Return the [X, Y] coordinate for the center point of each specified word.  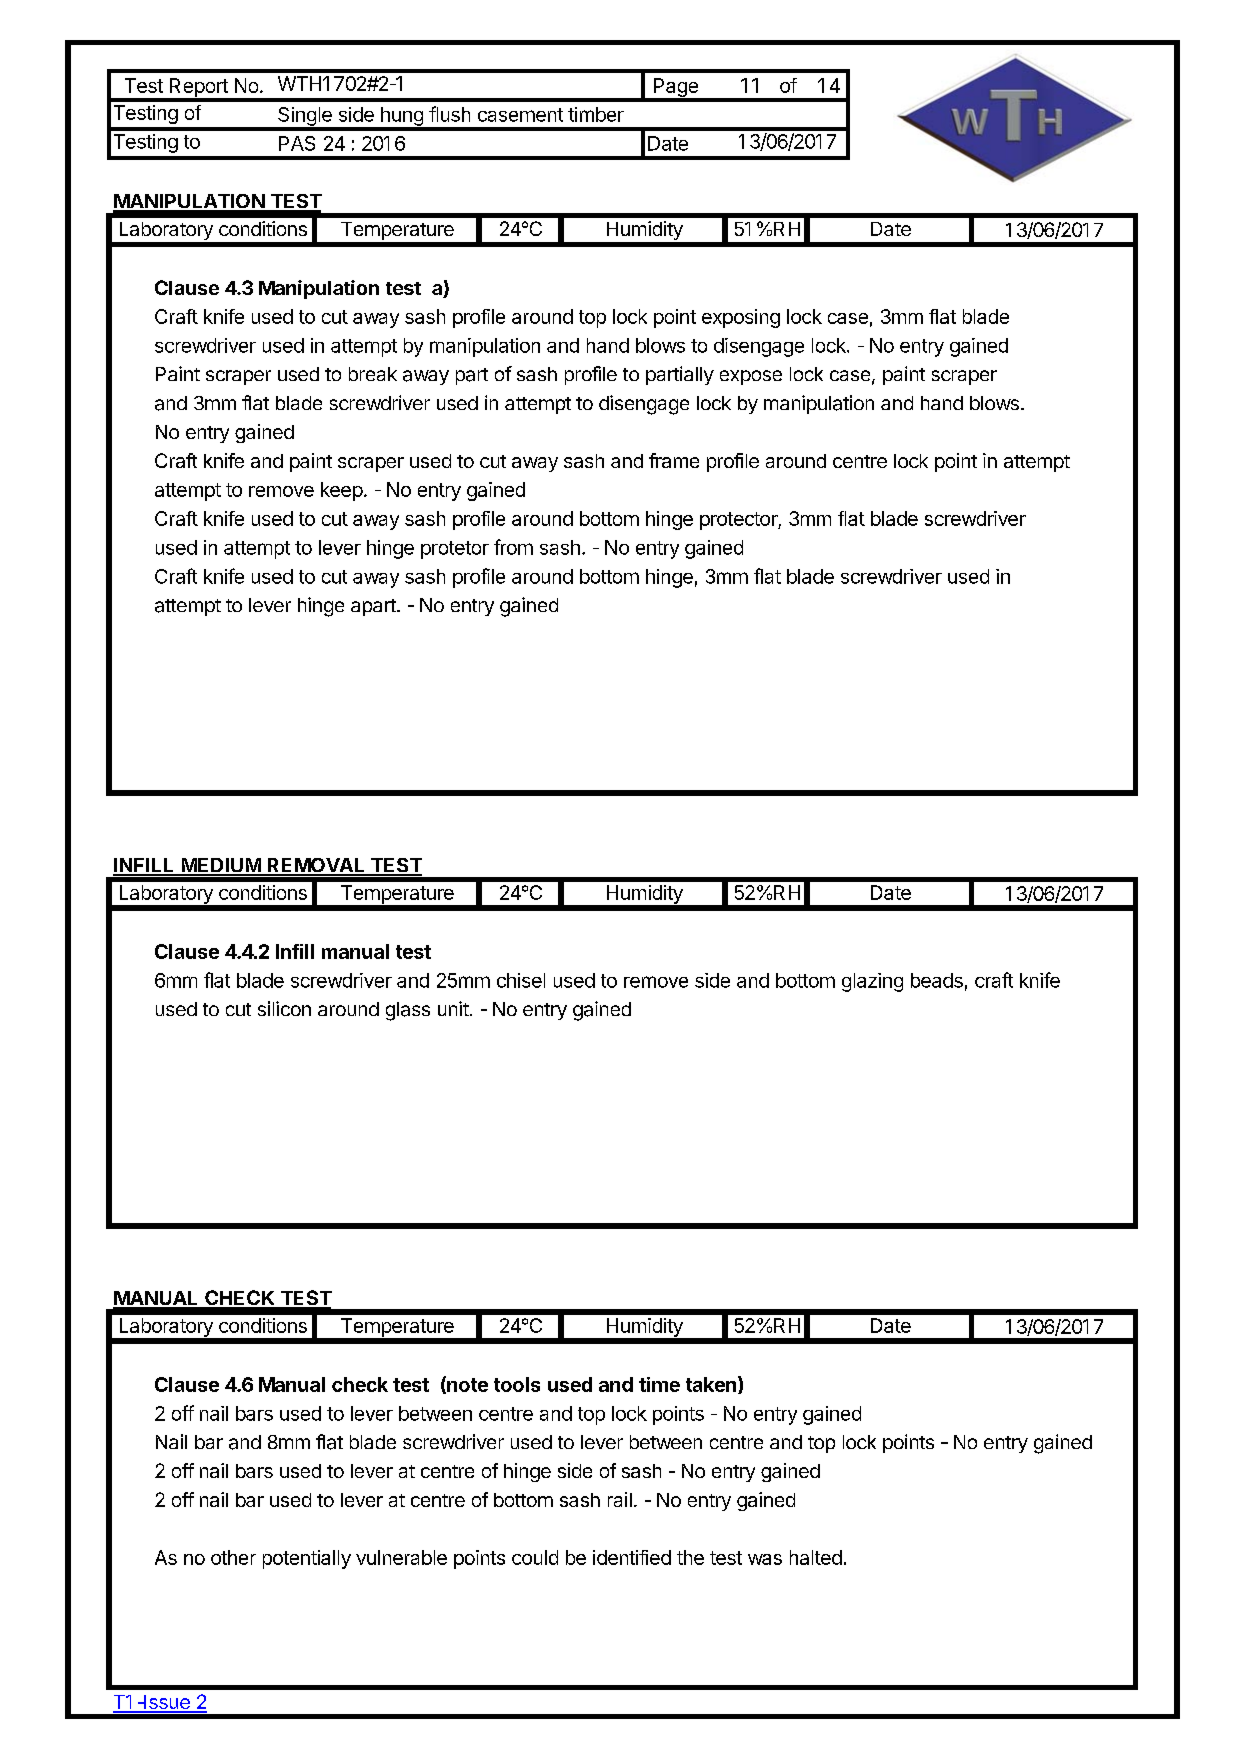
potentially [307, 1559]
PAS [297, 143]
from [513, 547]
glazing [872, 982]
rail [620, 1499]
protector [739, 521]
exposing [741, 318]
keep [342, 491]
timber [596, 114]
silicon [284, 1008]
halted [816, 1557]
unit [453, 1008]
